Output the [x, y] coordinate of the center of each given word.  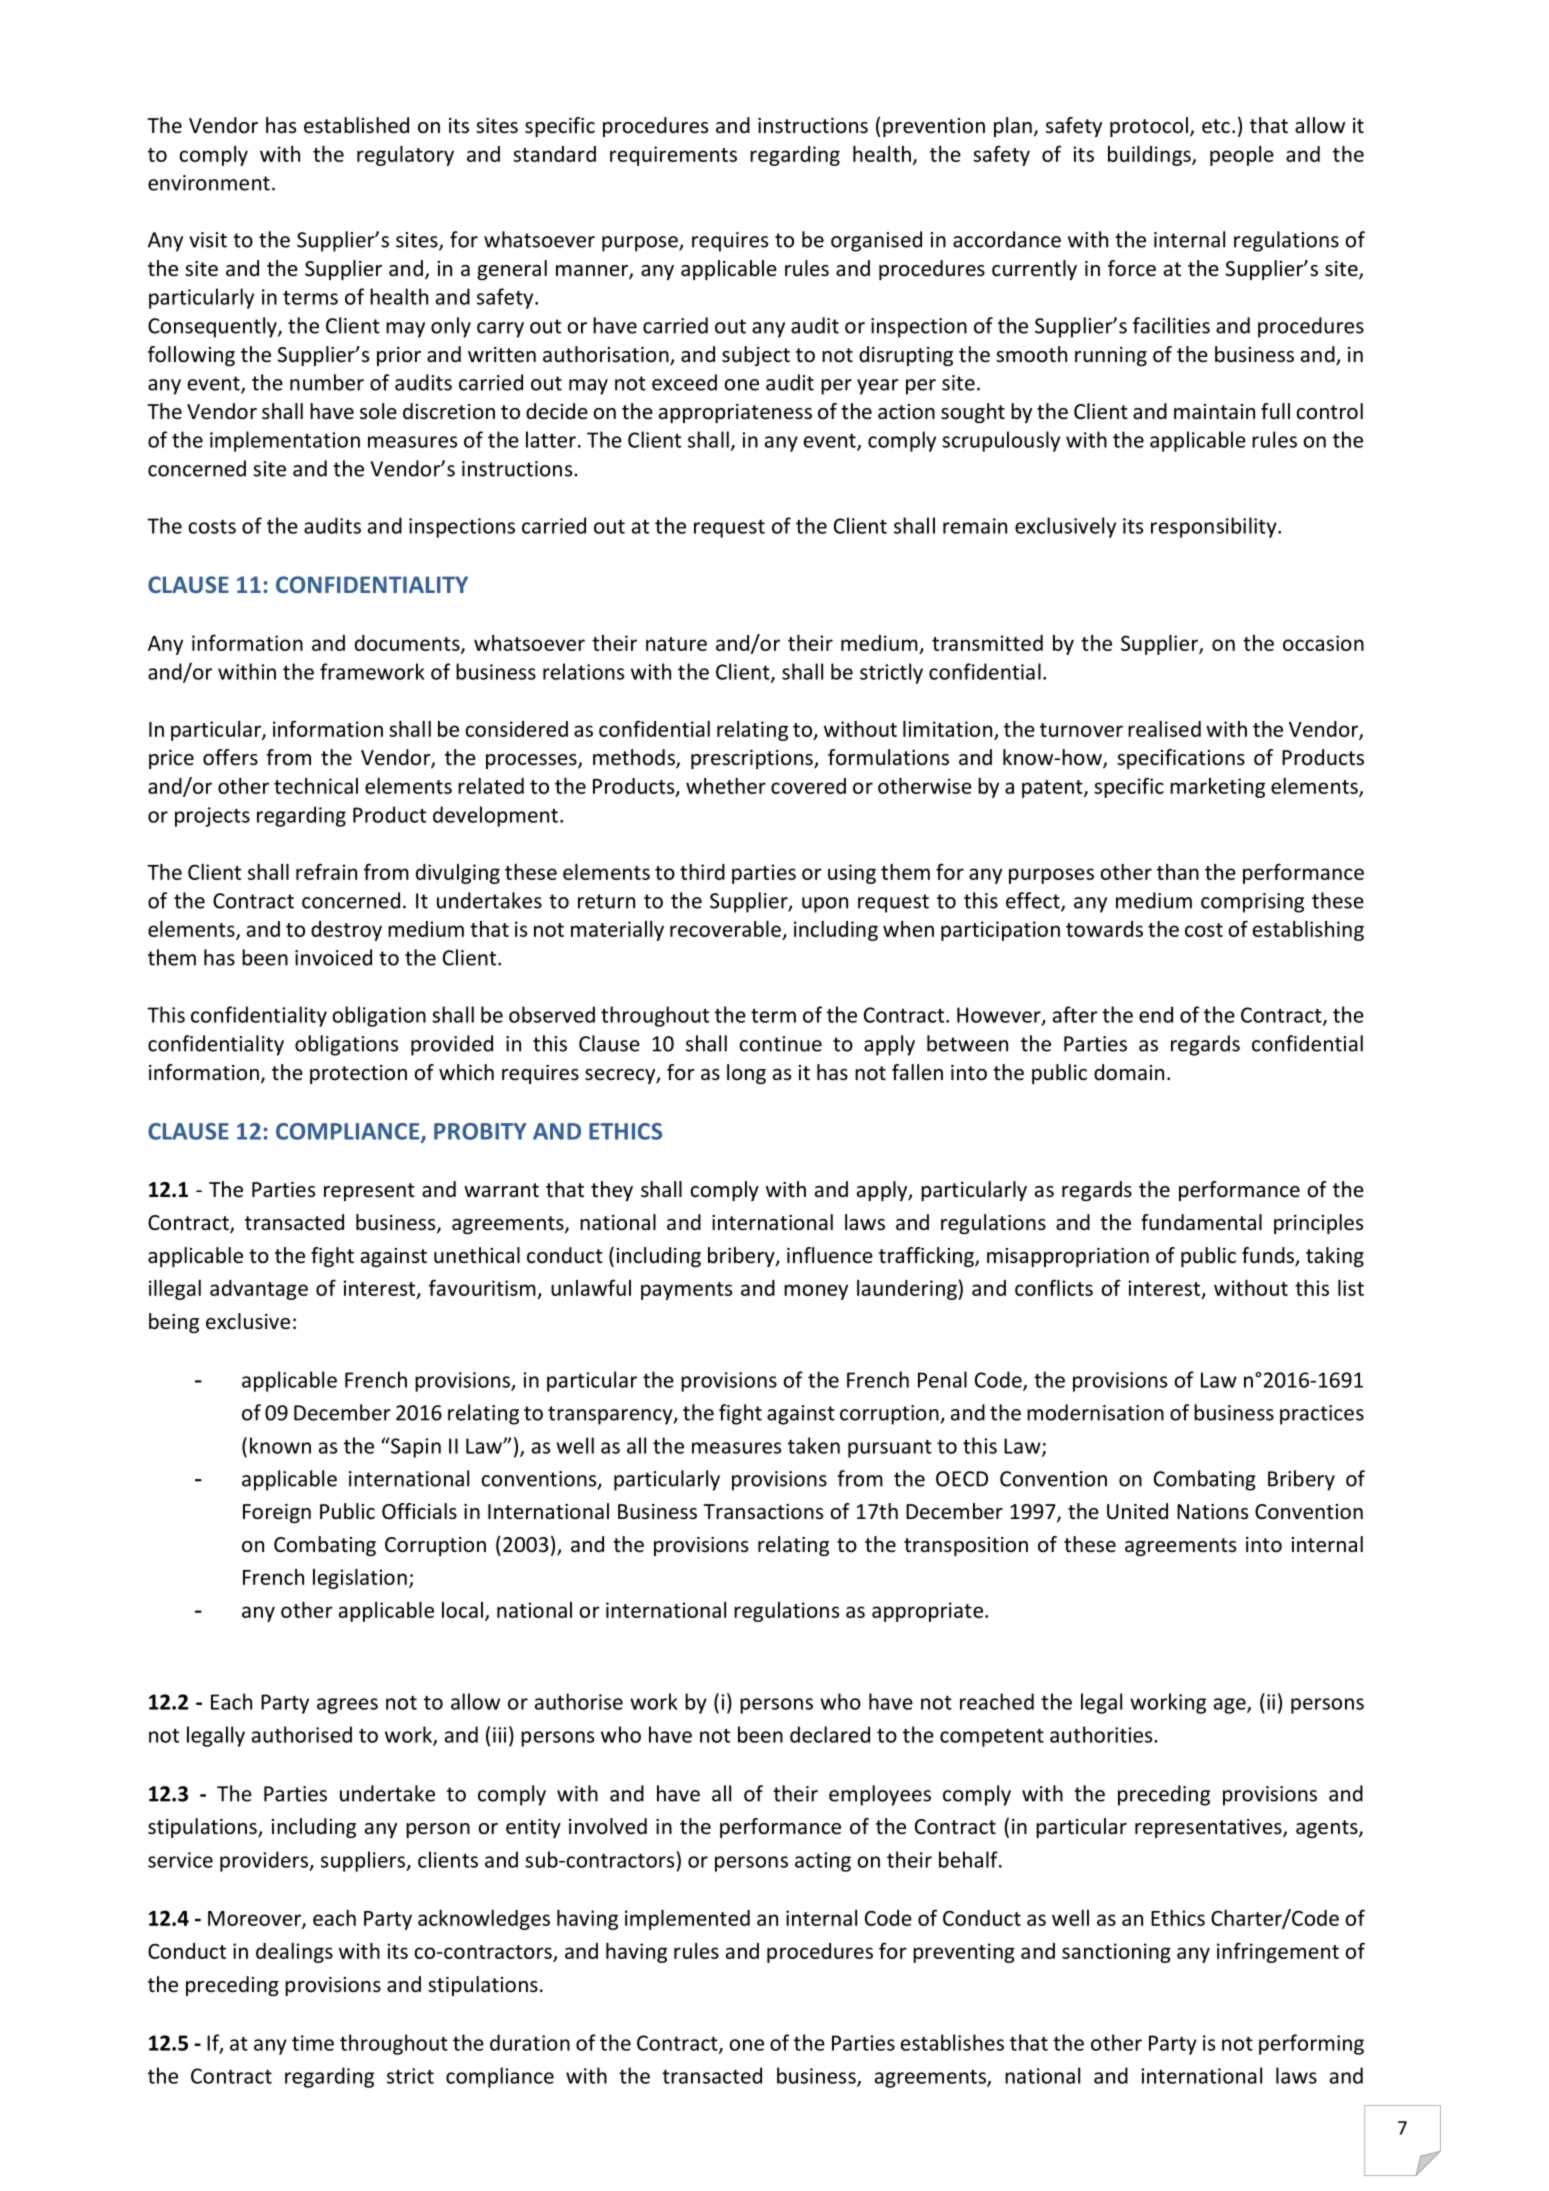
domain [1129, 1072]
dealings [294, 1953]
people [1242, 156]
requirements [673, 156]
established [356, 125]
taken [814, 1445]
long [746, 1074]
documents [408, 644]
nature [676, 644]
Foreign [277, 1513]
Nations [1212, 1512]
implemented [687, 1920]
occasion [1323, 643]
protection [358, 1074]
